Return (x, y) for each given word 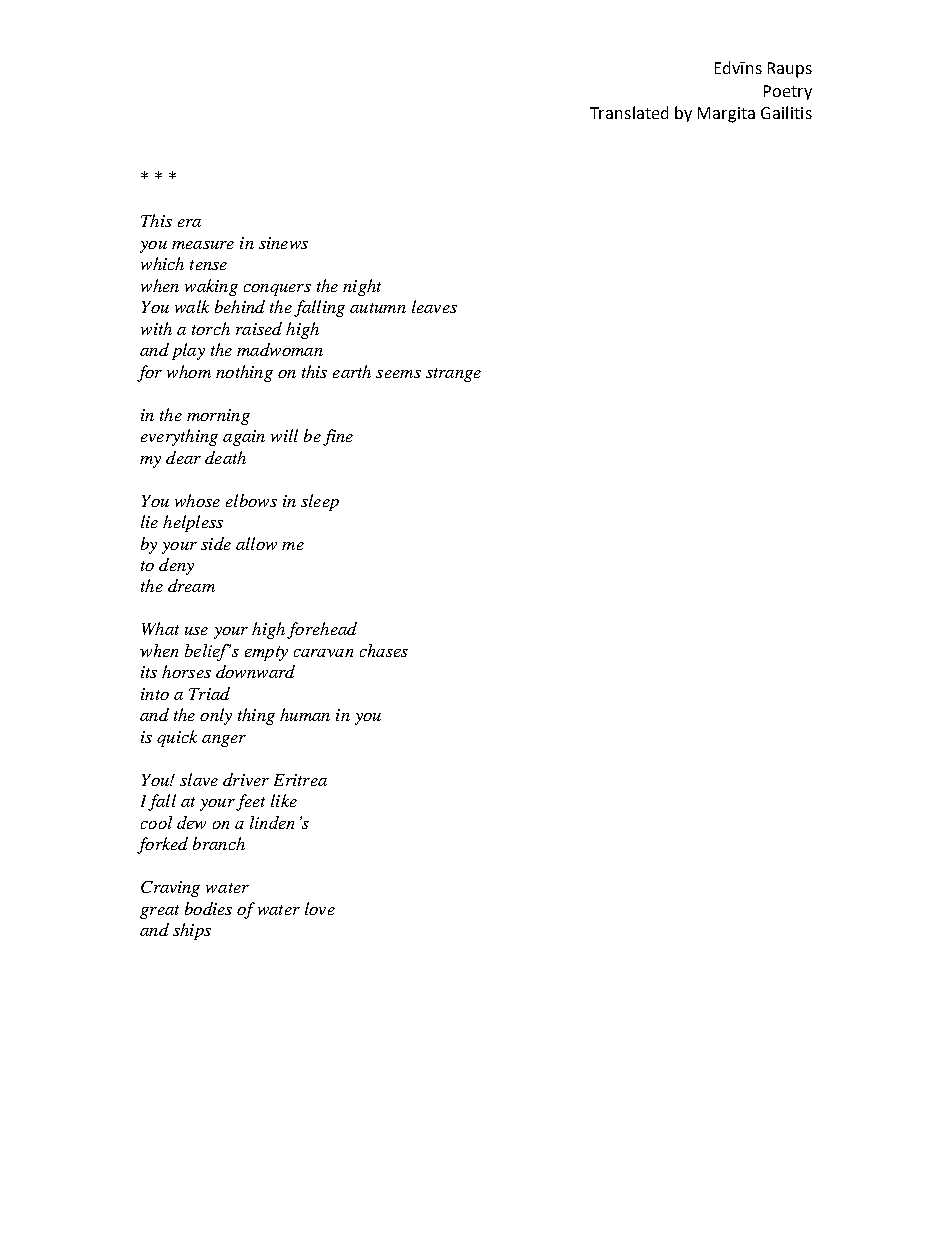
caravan (323, 653)
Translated (629, 112)
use (196, 631)
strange (453, 375)
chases (384, 650)
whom (189, 371)
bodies (208, 908)
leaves (434, 306)
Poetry (788, 92)
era (189, 223)
